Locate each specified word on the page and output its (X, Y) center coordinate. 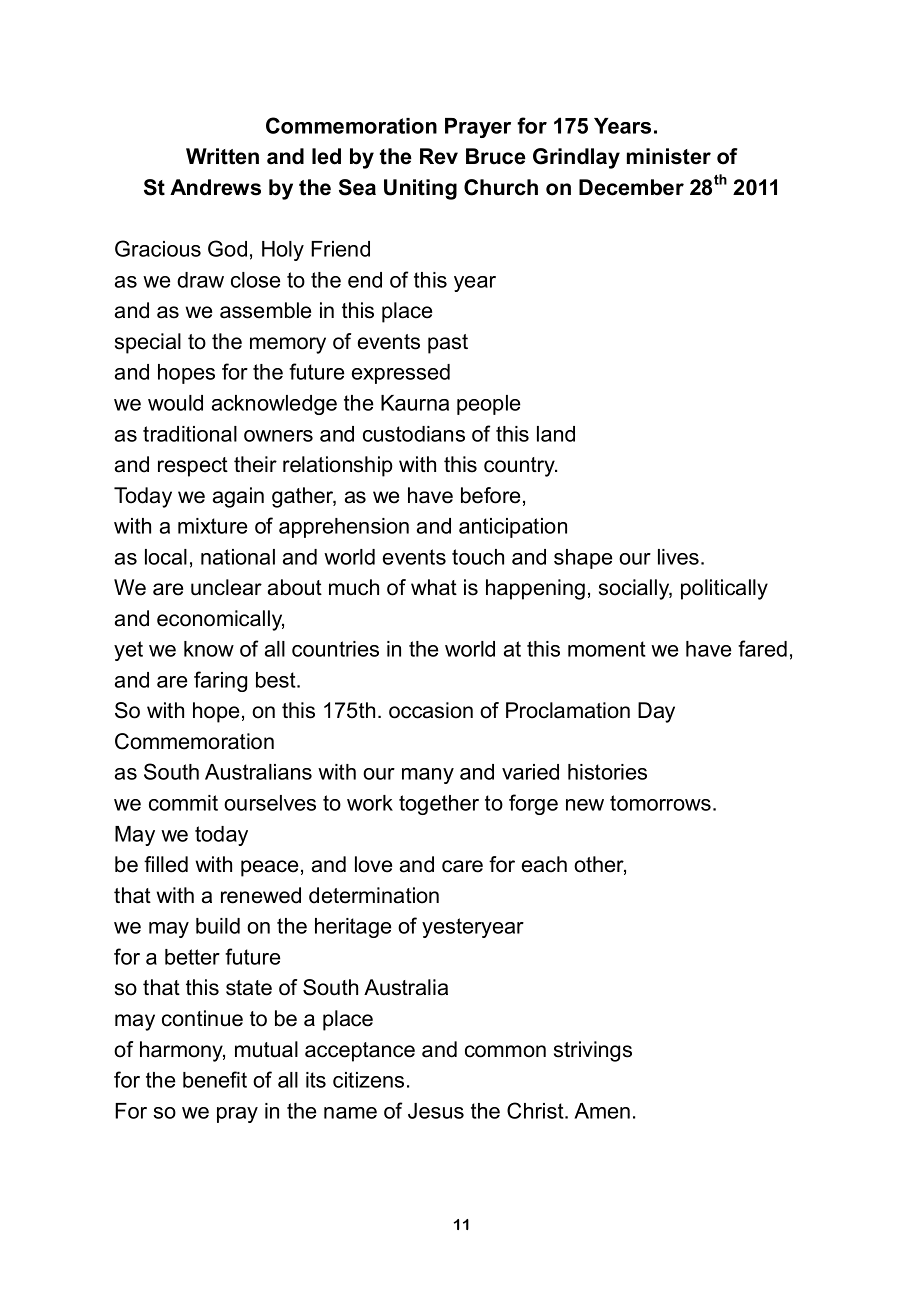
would (175, 403)
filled (166, 864)
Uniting (420, 189)
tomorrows (660, 803)
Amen (602, 1111)
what (434, 587)
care (462, 866)
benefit (215, 1079)
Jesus (436, 1111)
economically (220, 620)
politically (724, 589)
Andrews (215, 187)
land (556, 434)
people (489, 405)
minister (669, 156)
